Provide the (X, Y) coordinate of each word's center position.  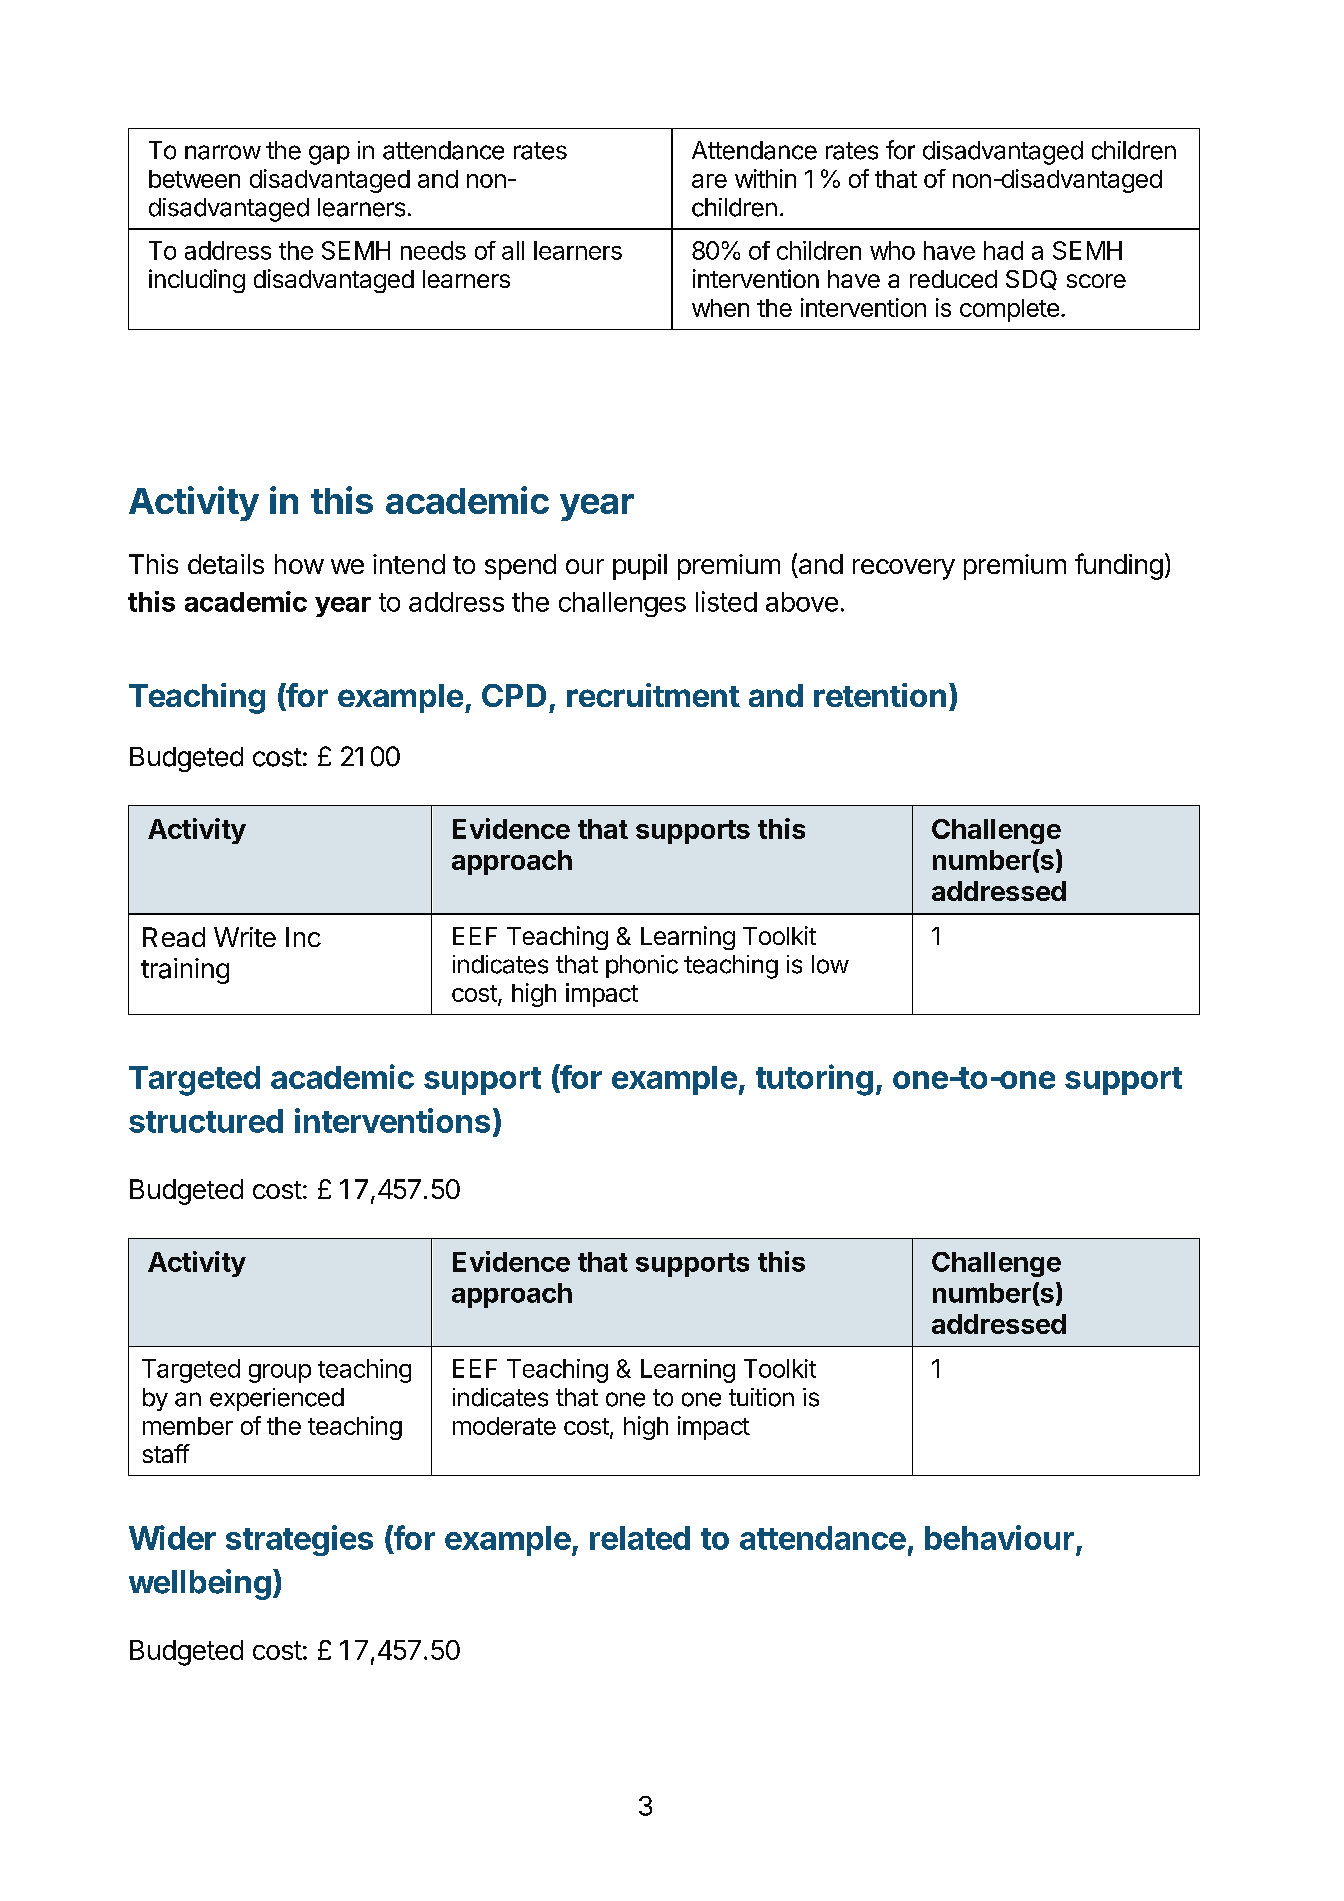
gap (329, 155)
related (640, 1538)
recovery (904, 569)
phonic (642, 966)
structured (206, 1121)
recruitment (653, 695)
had (1003, 250)
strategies (299, 1540)
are (709, 181)
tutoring (814, 1080)
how (299, 564)
